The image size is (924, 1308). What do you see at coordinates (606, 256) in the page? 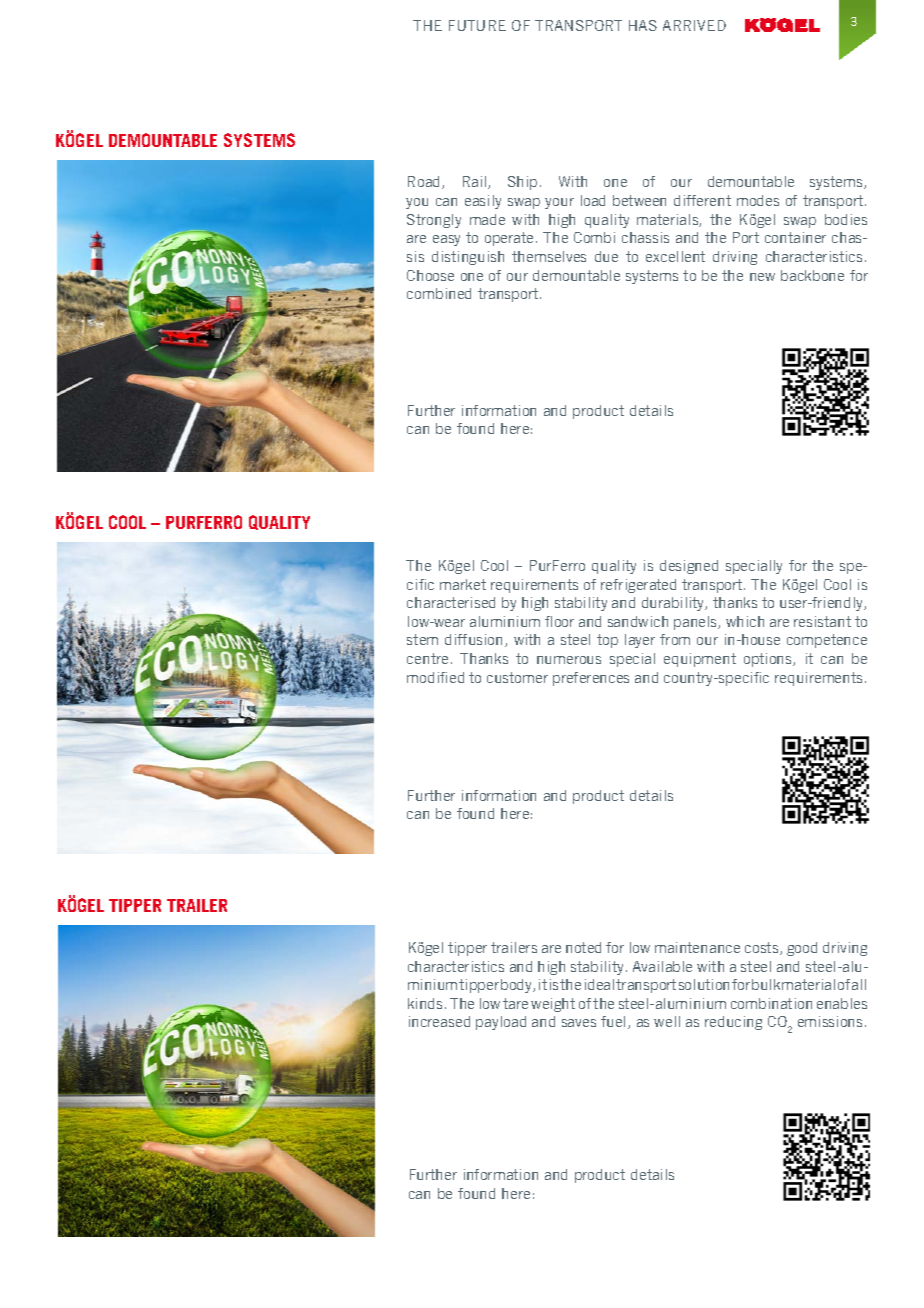
I see `due` at bounding box center [606, 256].
